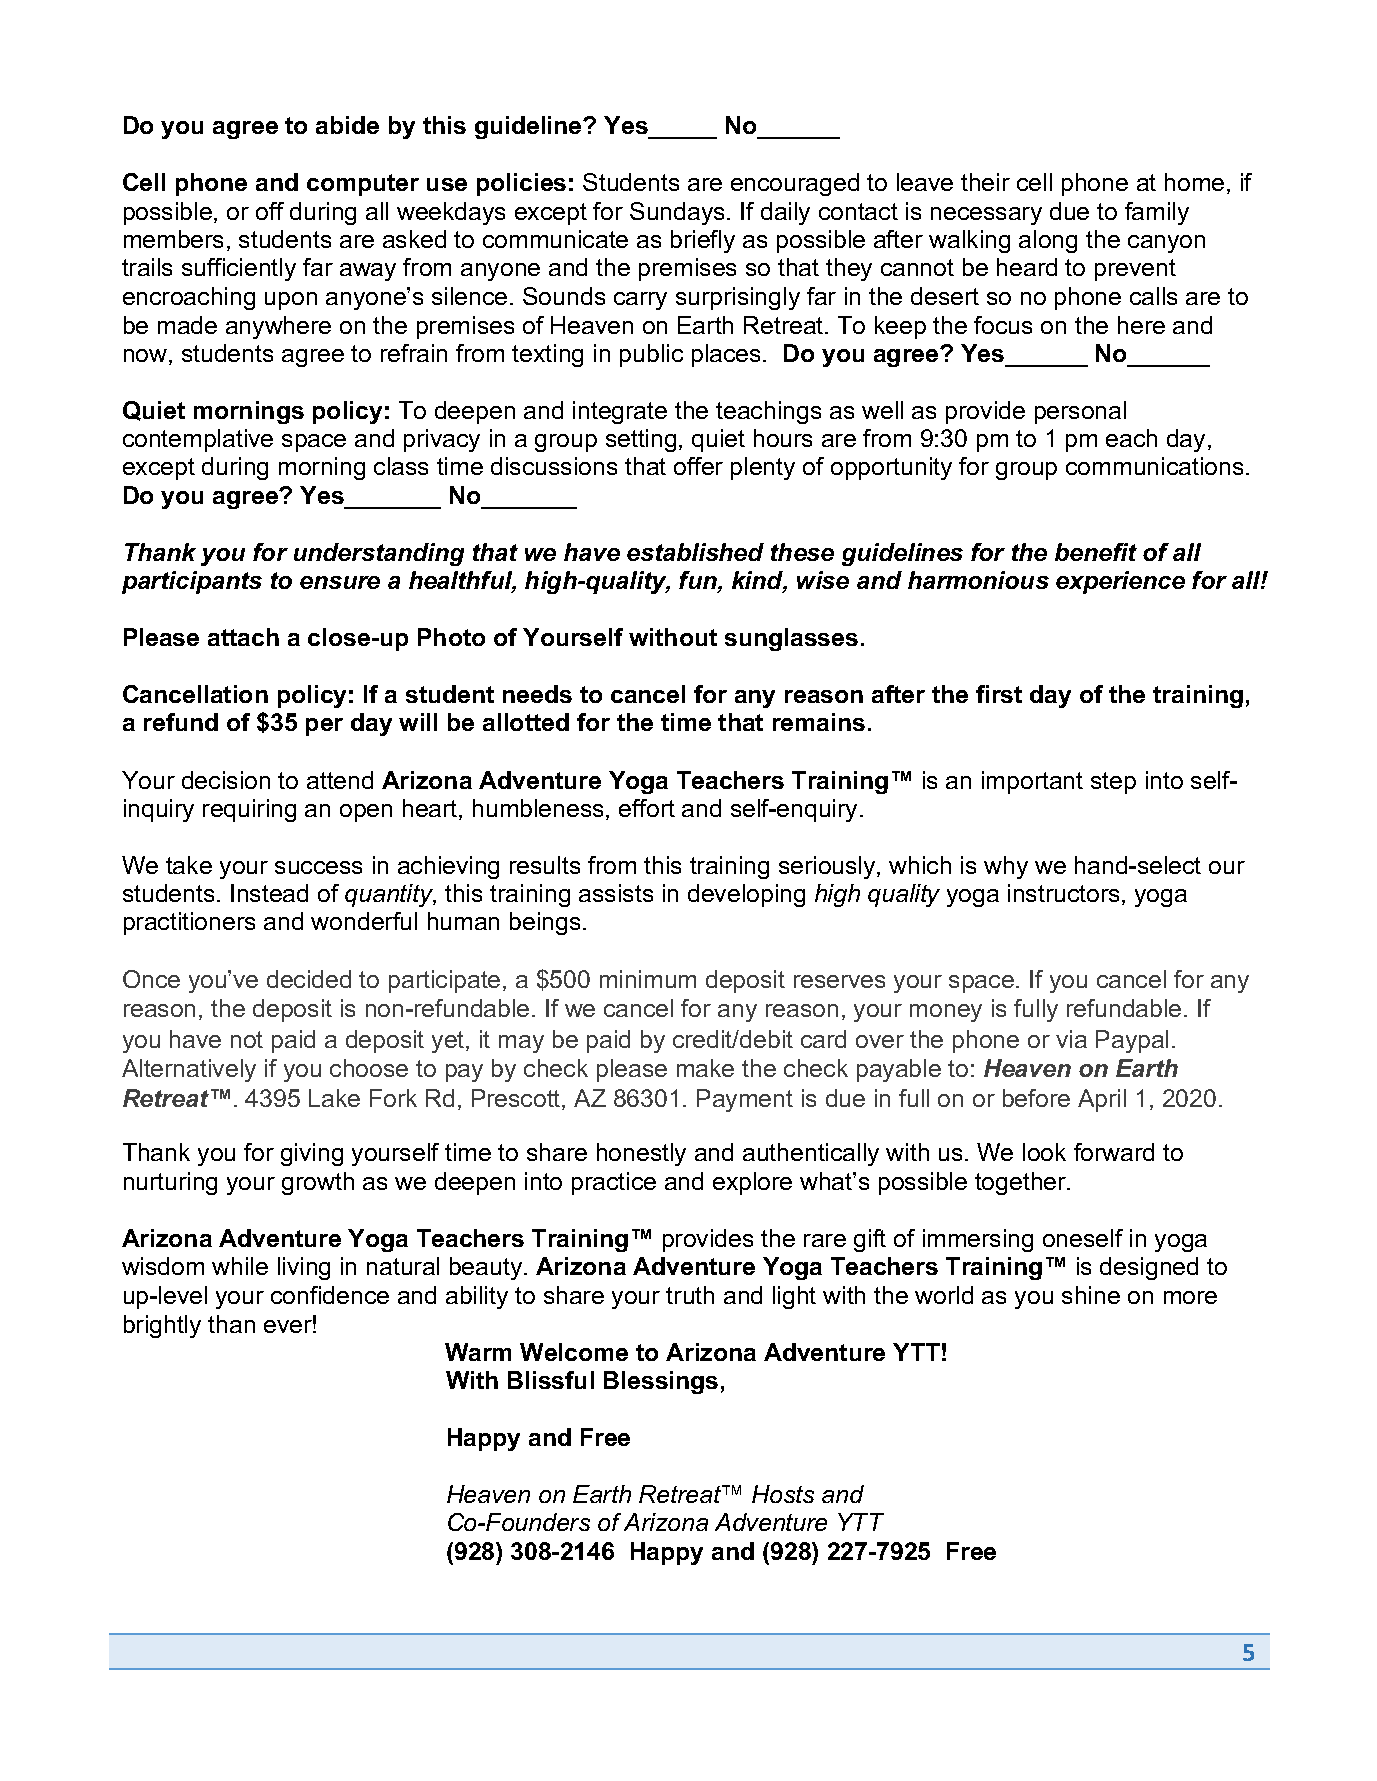 Image resolution: width=1377 pixels, height=1781 pixels. Describe the element at coordinates (226, 780) in the screenshot. I see `decision` at that location.
